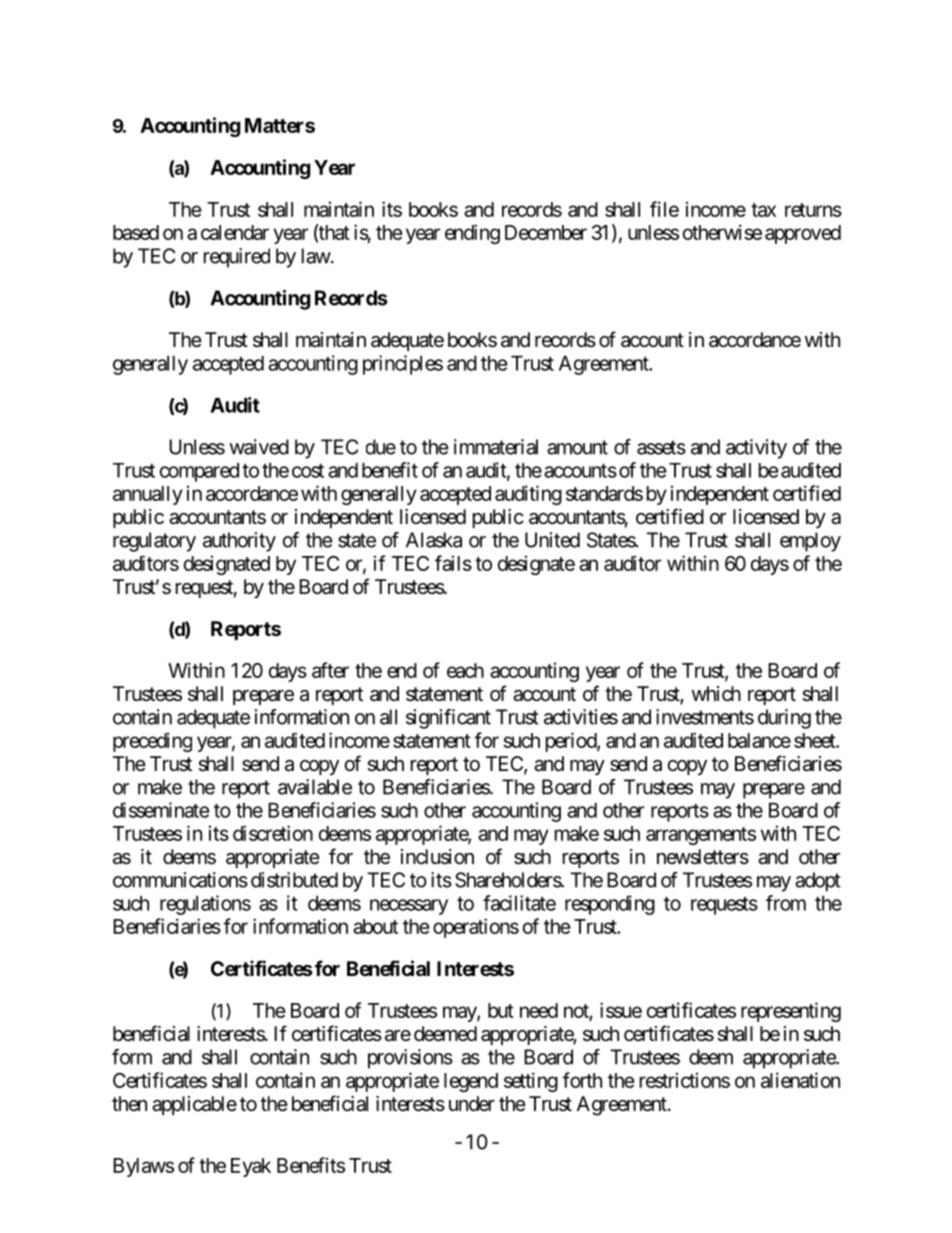  What do you see at coordinates (237, 258) in the page?
I see `required` at bounding box center [237, 258].
